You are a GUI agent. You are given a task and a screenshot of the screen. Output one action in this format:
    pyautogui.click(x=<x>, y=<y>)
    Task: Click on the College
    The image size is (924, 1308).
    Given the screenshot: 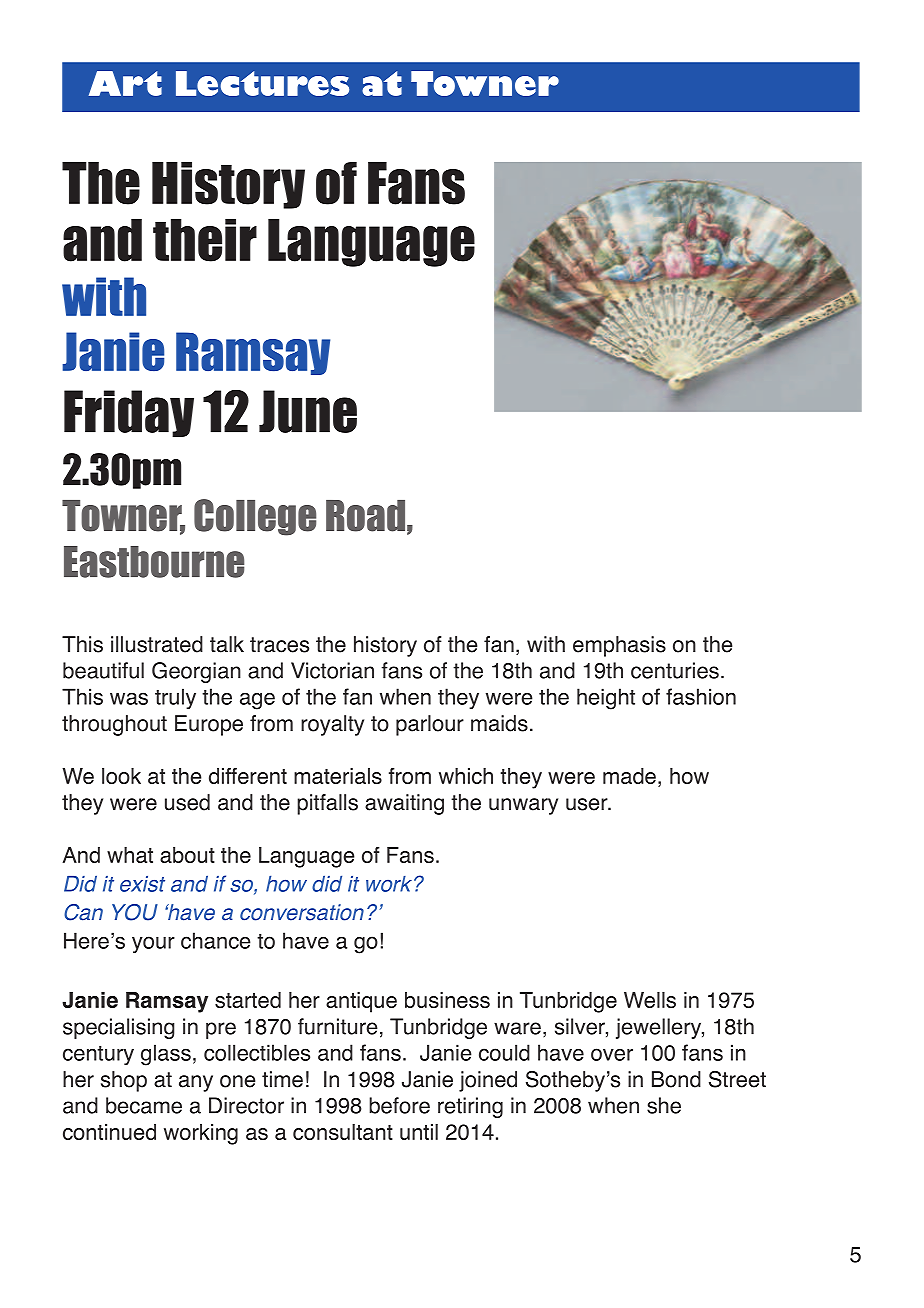 What is the action you would take?
    pyautogui.click(x=255, y=517)
